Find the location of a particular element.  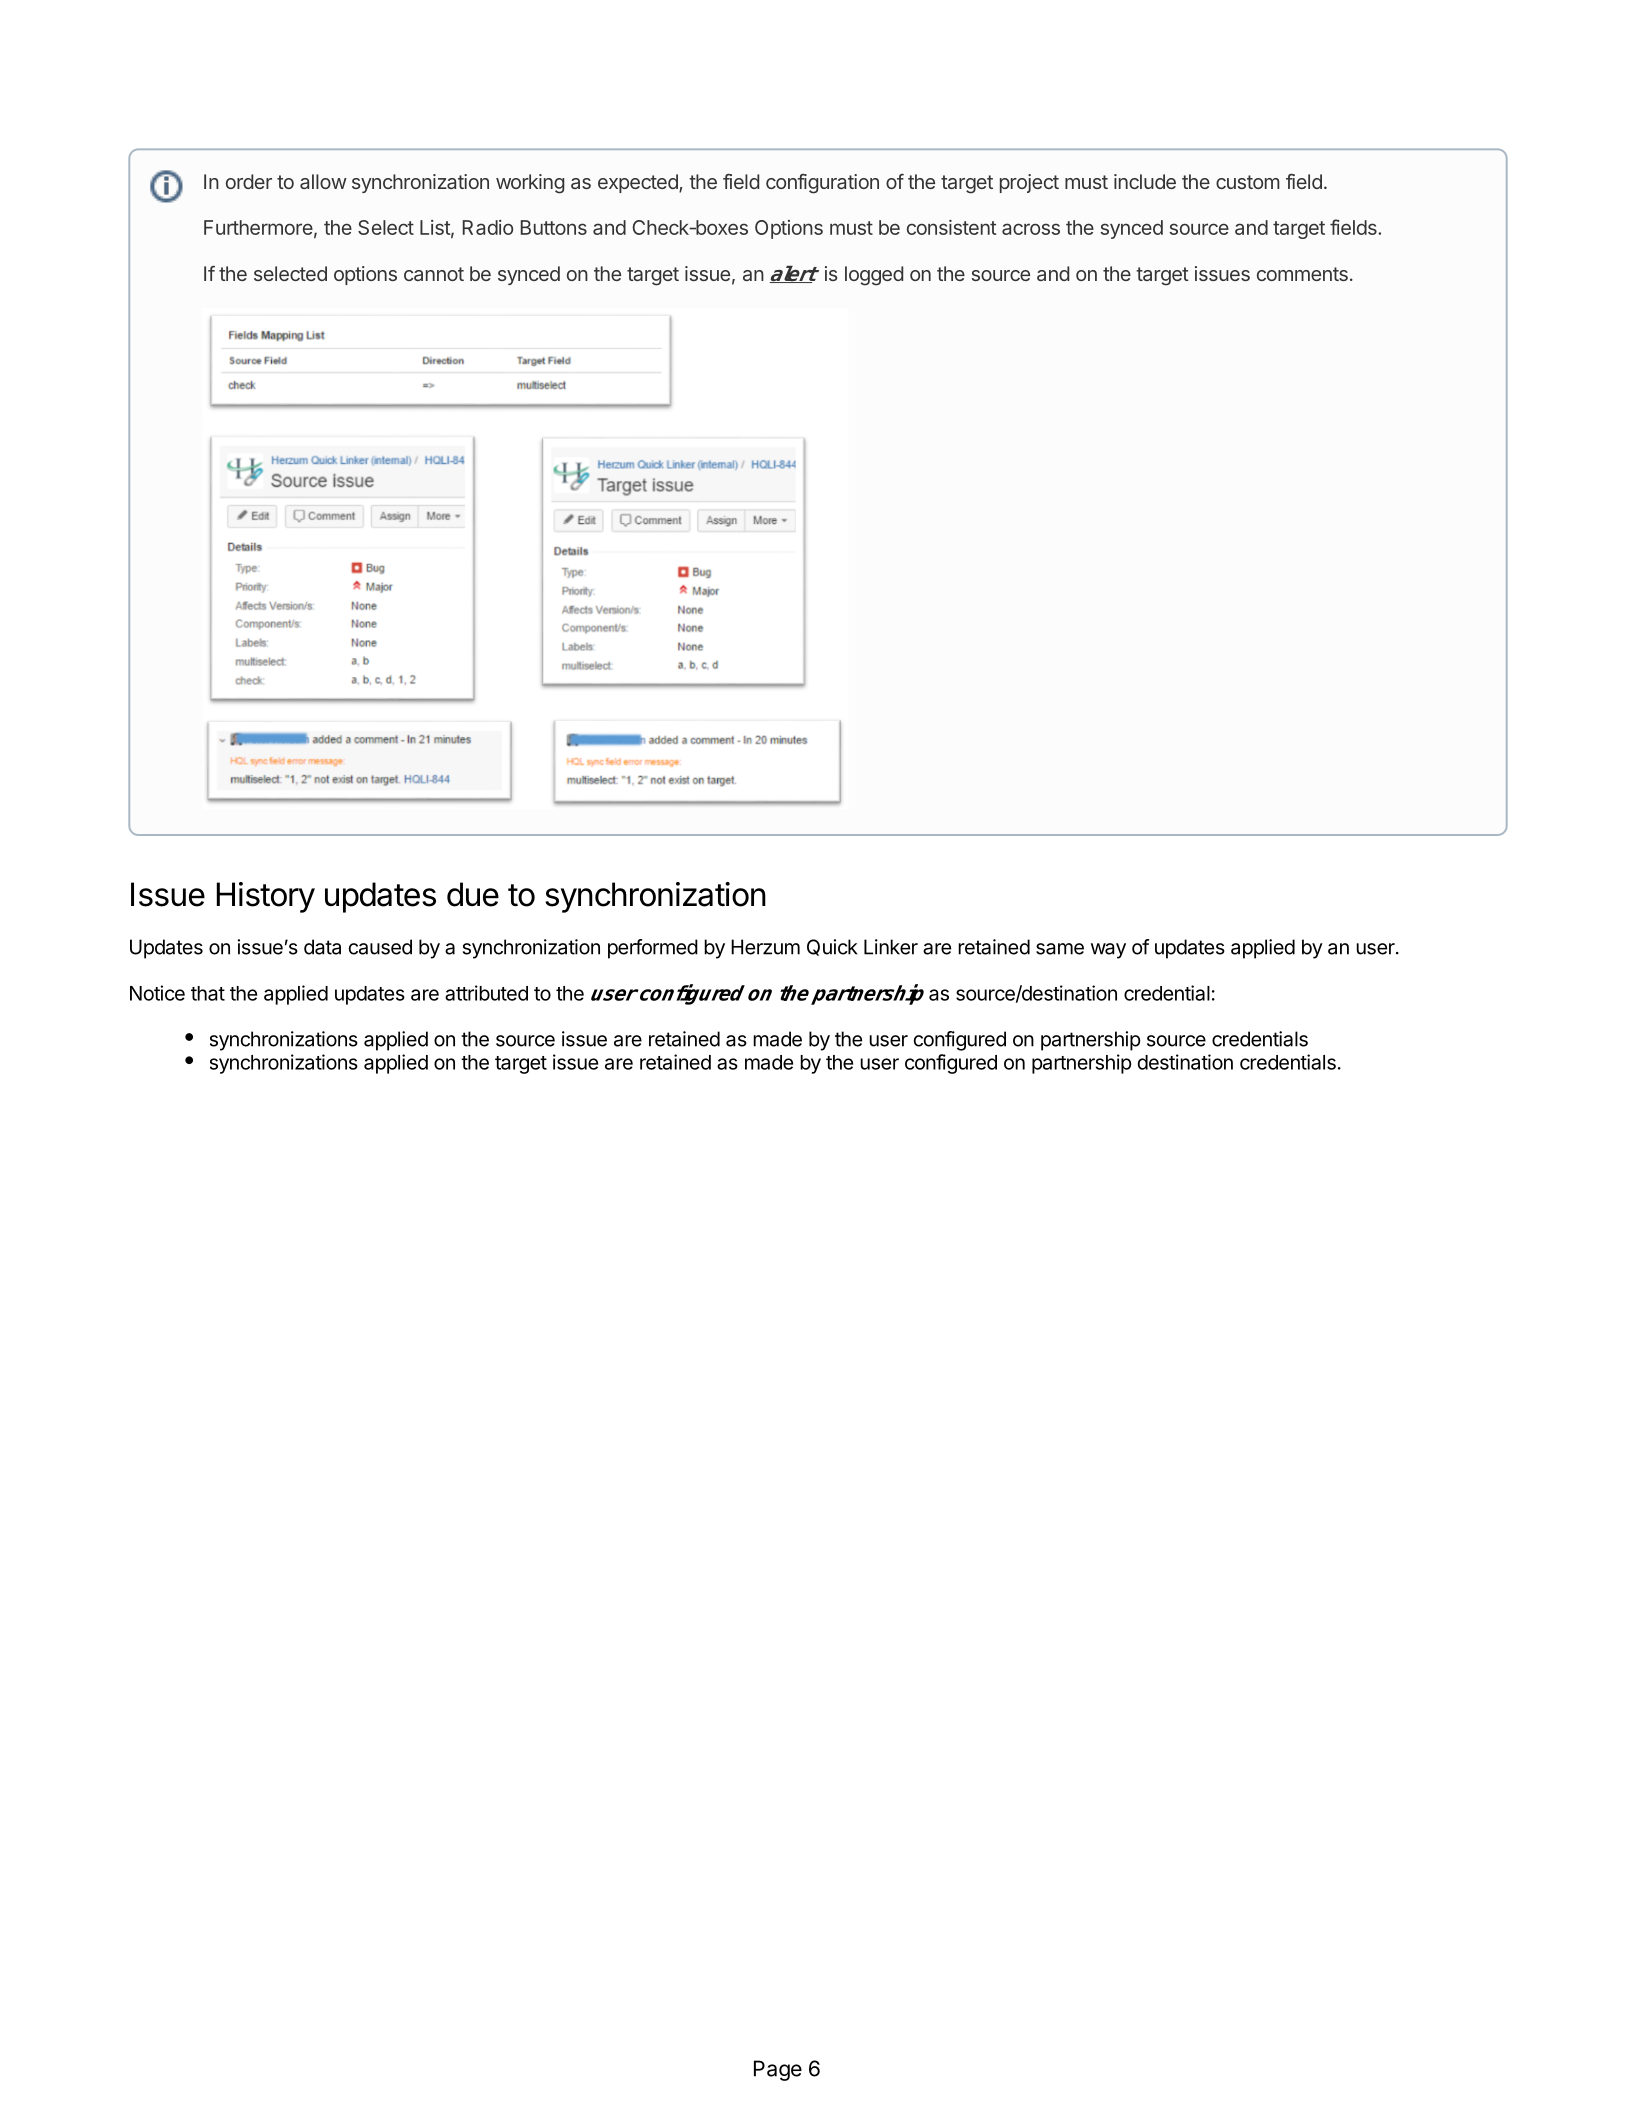

Linker is located at coordinates (891, 947).
